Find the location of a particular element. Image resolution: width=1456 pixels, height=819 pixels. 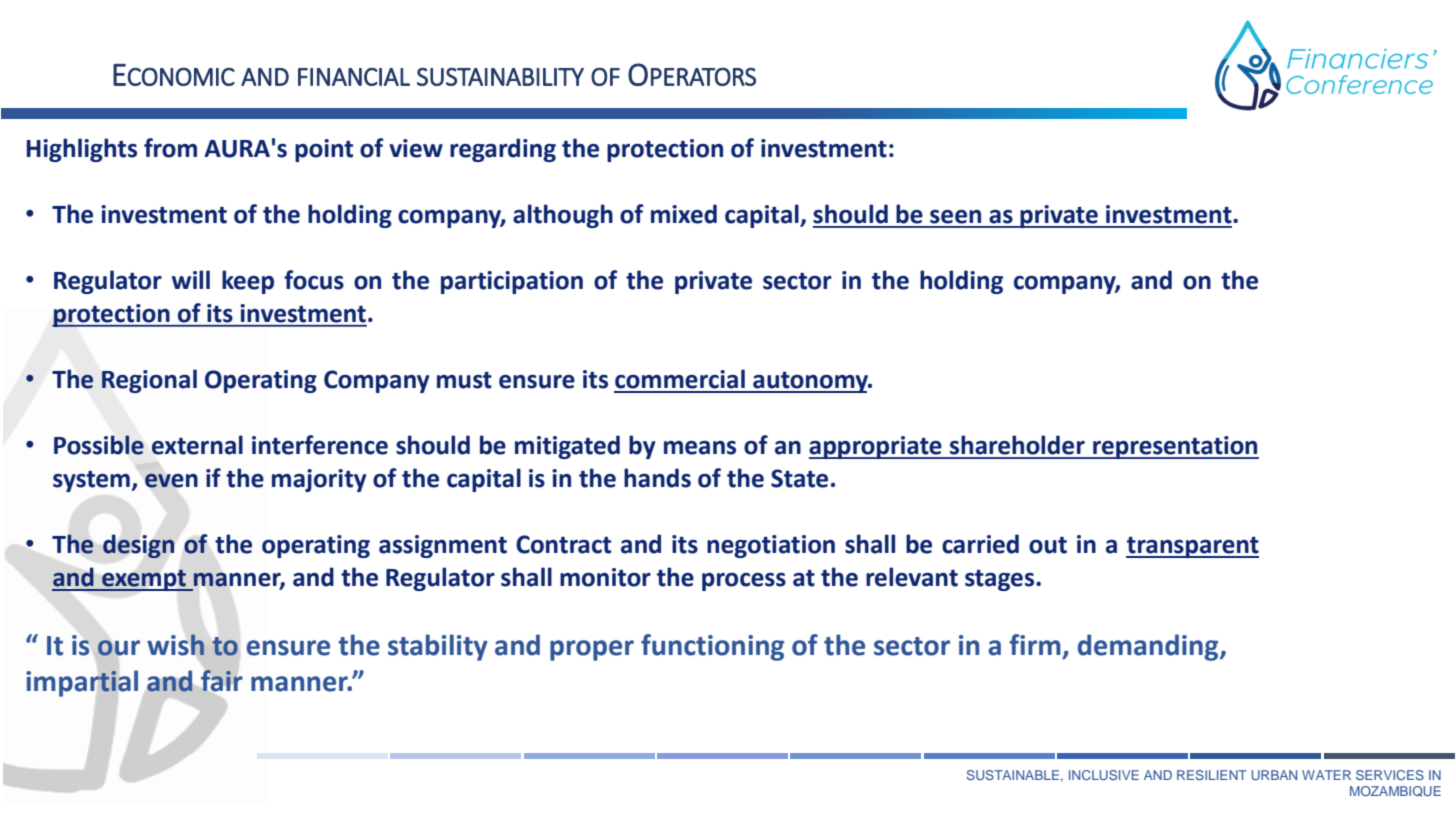

negotiation is located at coordinates (771, 546).
